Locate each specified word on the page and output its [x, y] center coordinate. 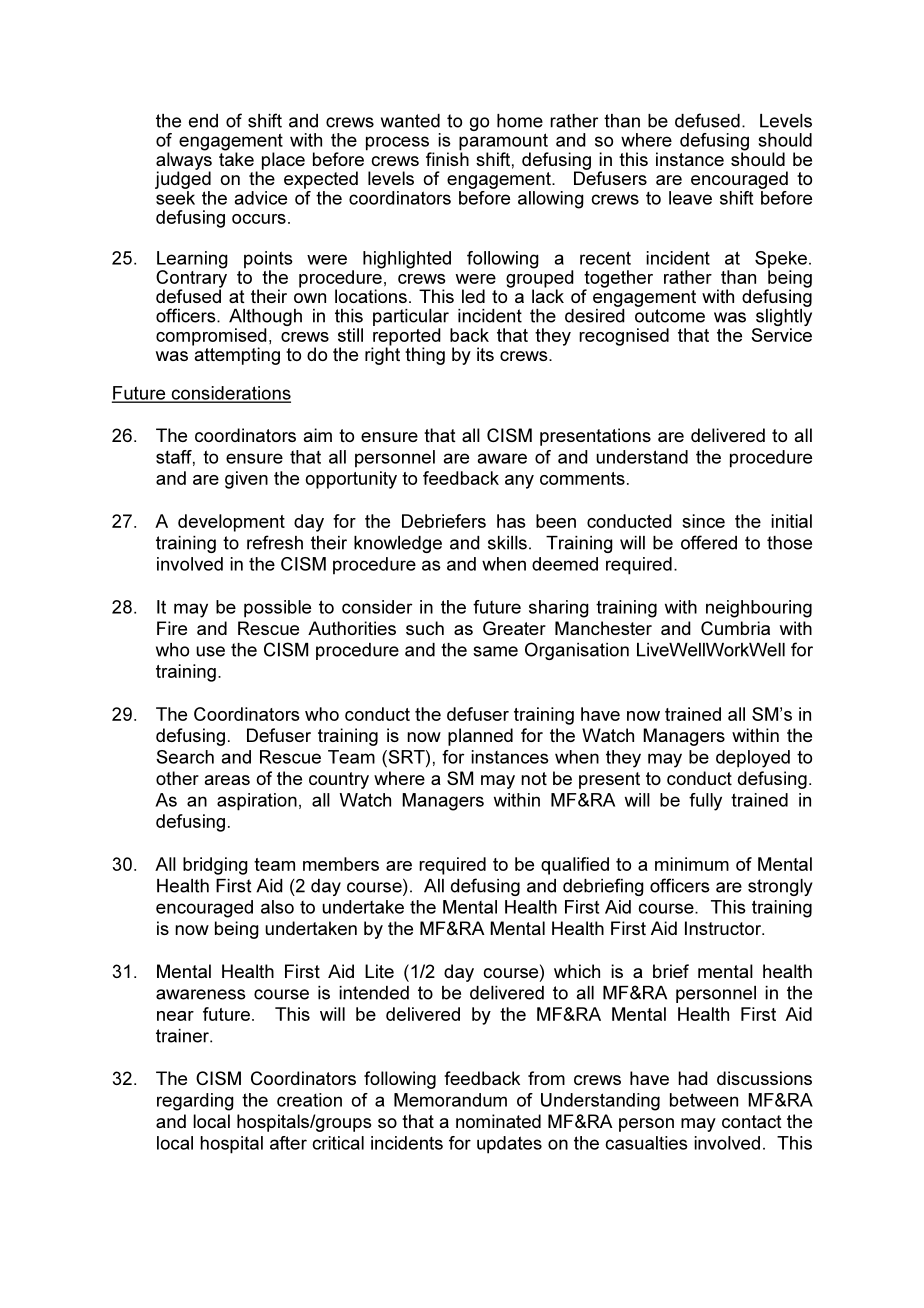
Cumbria [735, 628]
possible [277, 609]
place [283, 161]
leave [690, 198]
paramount [503, 143]
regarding [195, 1102]
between [704, 1100]
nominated [498, 1121]
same [495, 651]
